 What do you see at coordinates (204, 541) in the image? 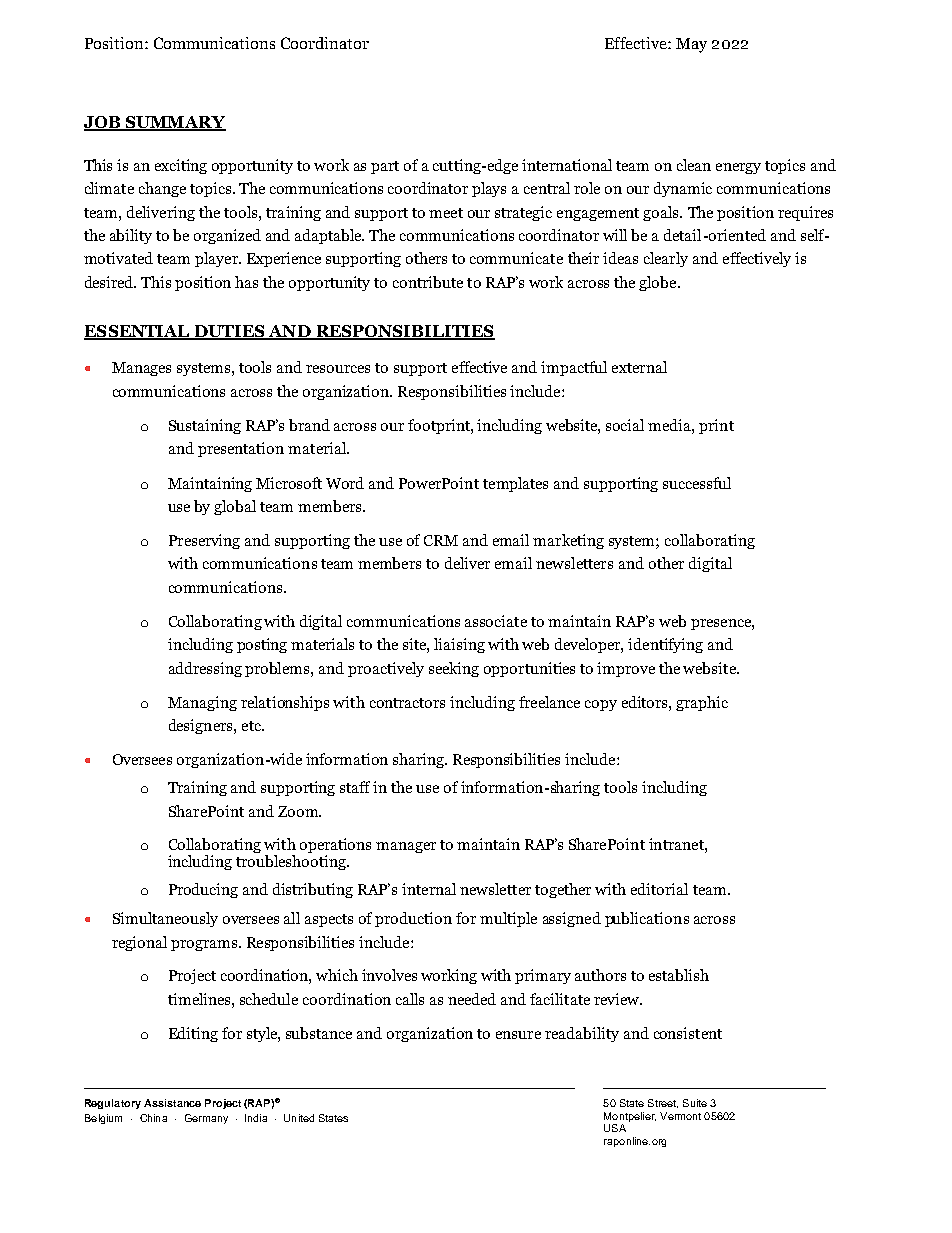
I see `Preserving` at bounding box center [204, 541].
